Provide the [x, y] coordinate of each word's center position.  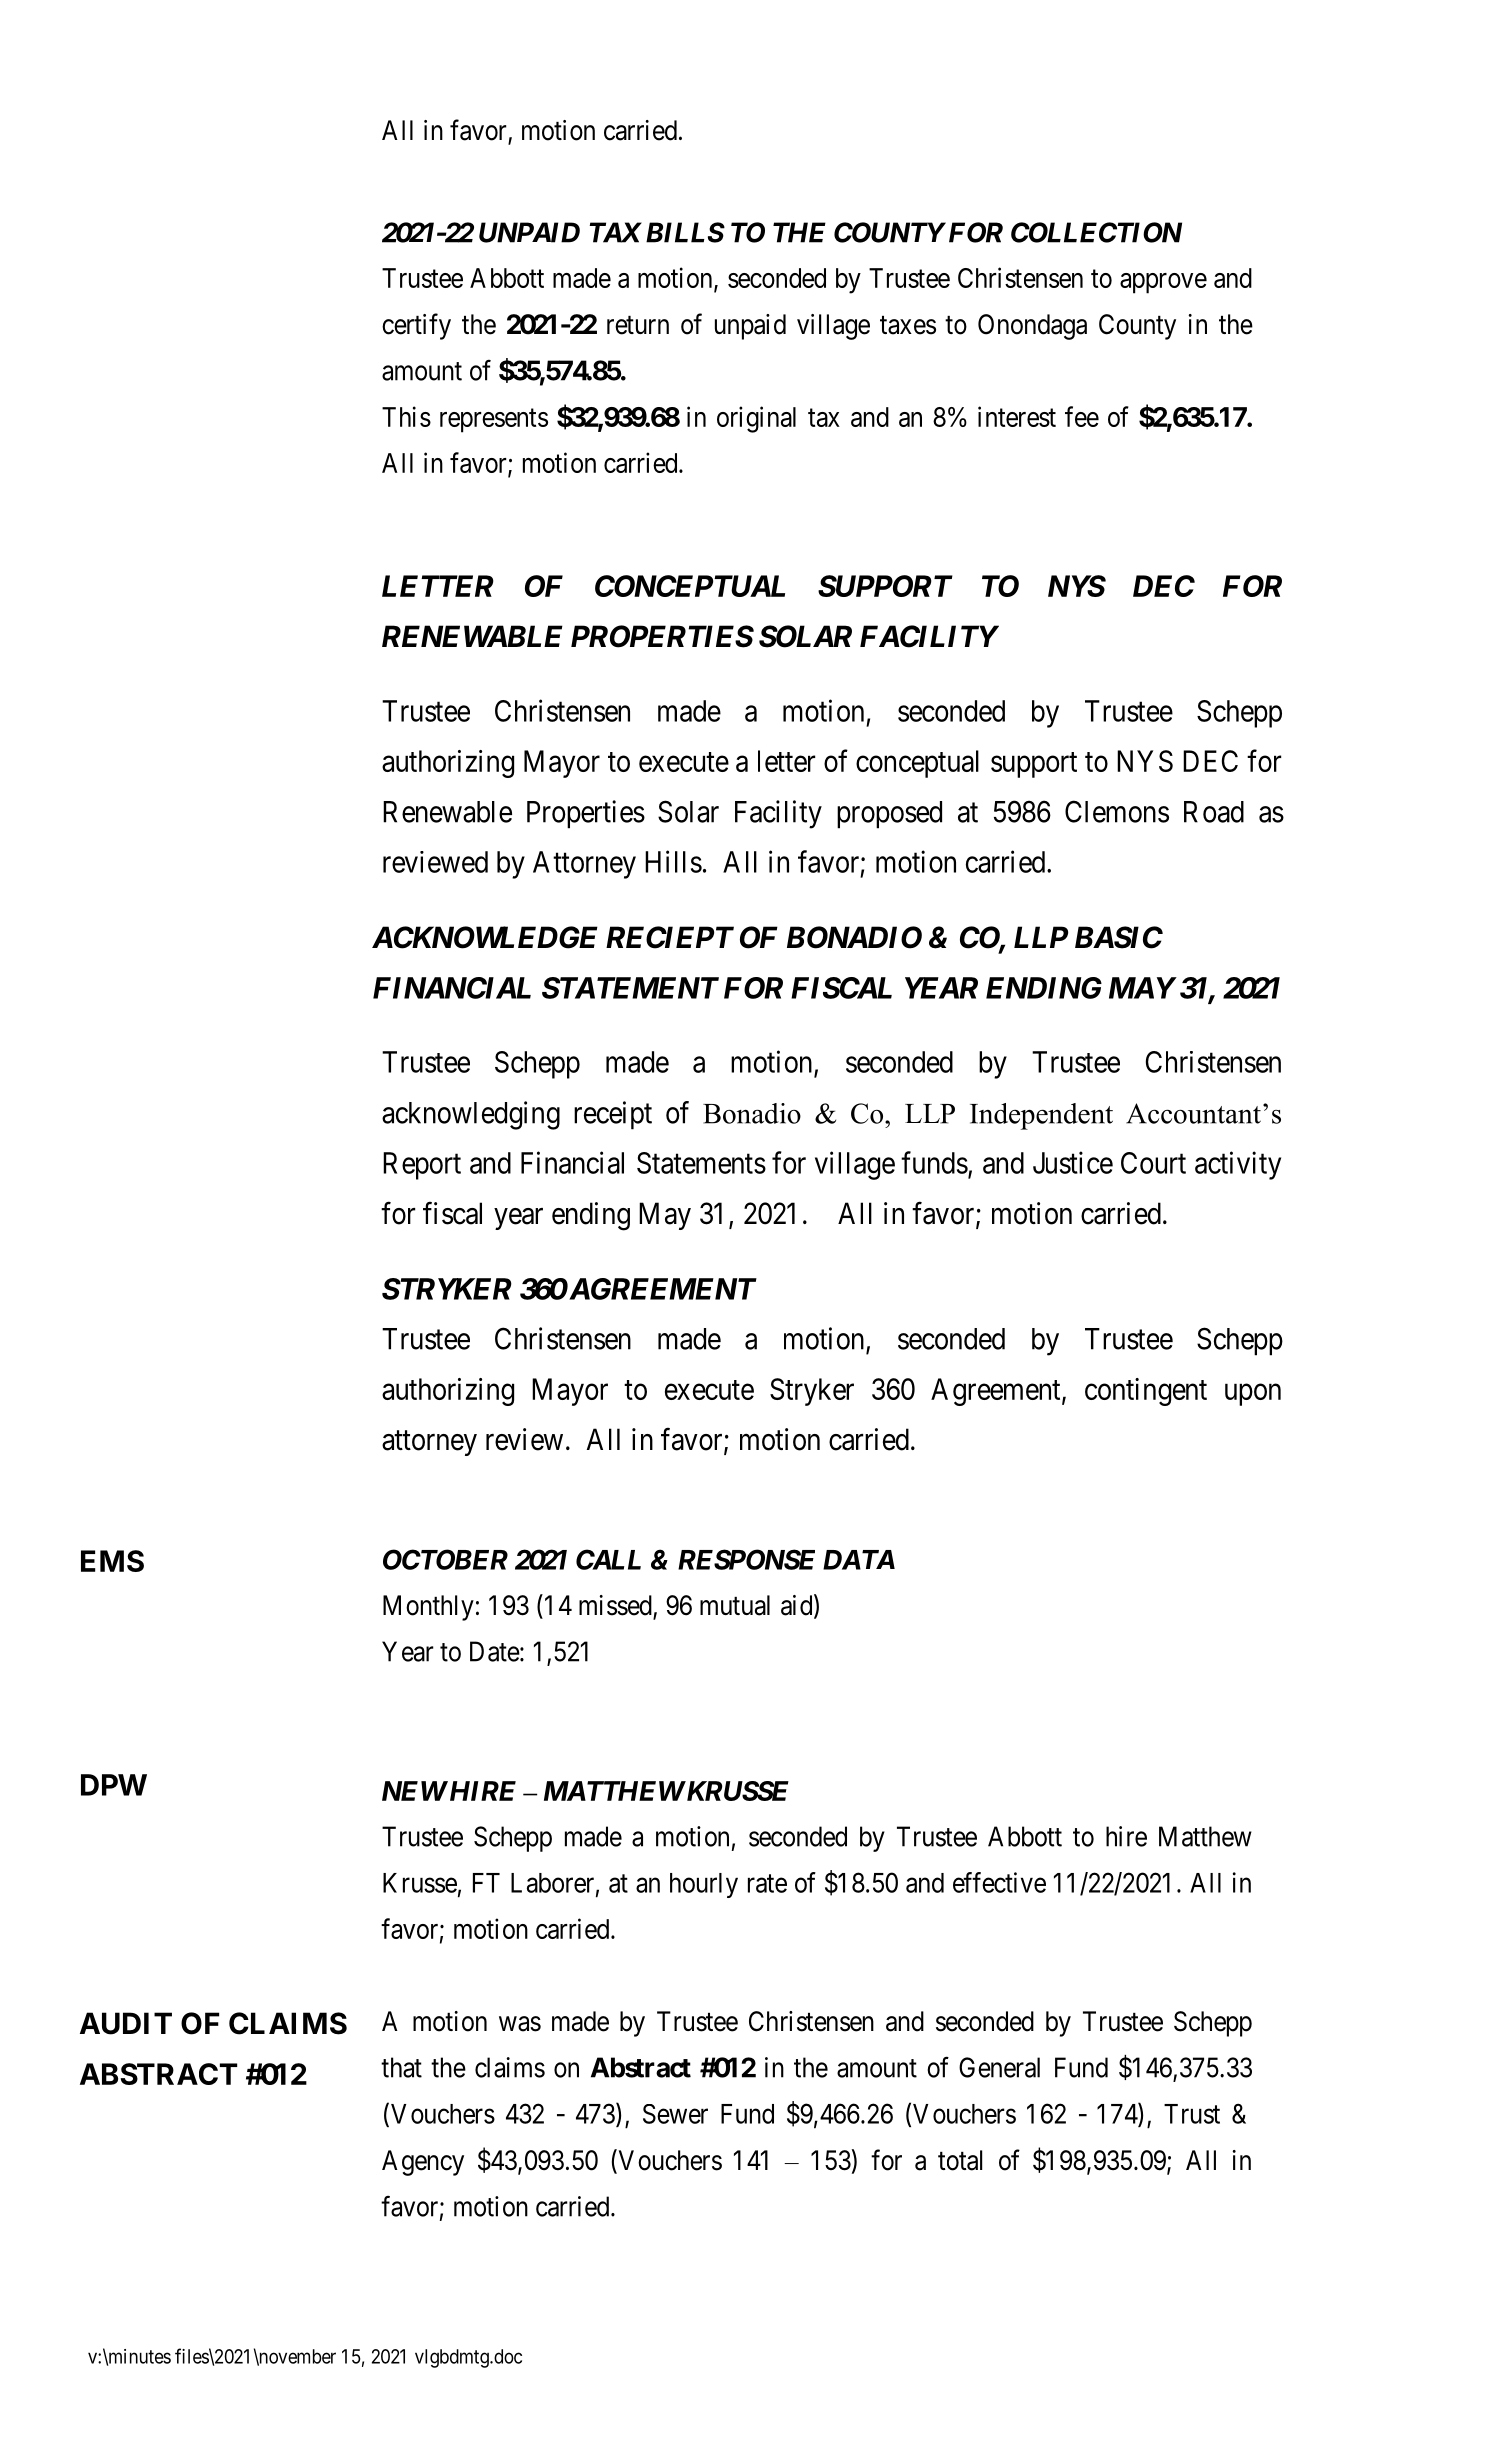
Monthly [428, 1608]
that [401, 2067]
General [999, 2067]
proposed [889, 815]
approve [1163, 283]
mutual [735, 1605]
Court [1153, 1163]
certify [416, 326]
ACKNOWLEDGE [485, 937]
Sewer [675, 2114]
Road [1214, 812]
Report [422, 1166]
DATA [859, 1560]
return [638, 325]
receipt [613, 1115]
